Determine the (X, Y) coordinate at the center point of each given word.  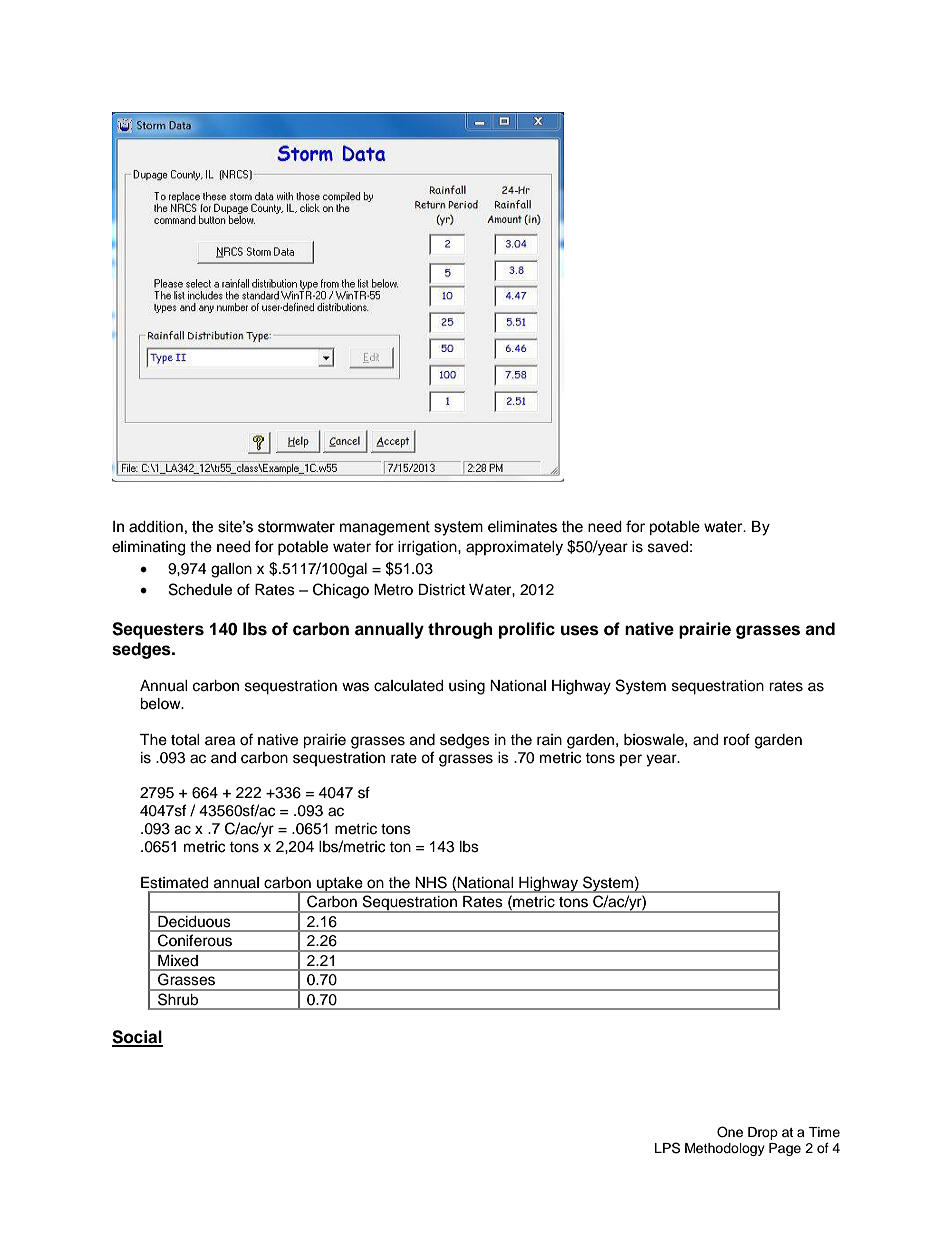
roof (737, 739)
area (220, 741)
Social (137, 1038)
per (631, 760)
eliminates (522, 527)
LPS (667, 1148)
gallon (231, 570)
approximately (514, 548)
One (730, 1132)
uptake (340, 885)
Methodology (725, 1149)
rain (549, 739)
